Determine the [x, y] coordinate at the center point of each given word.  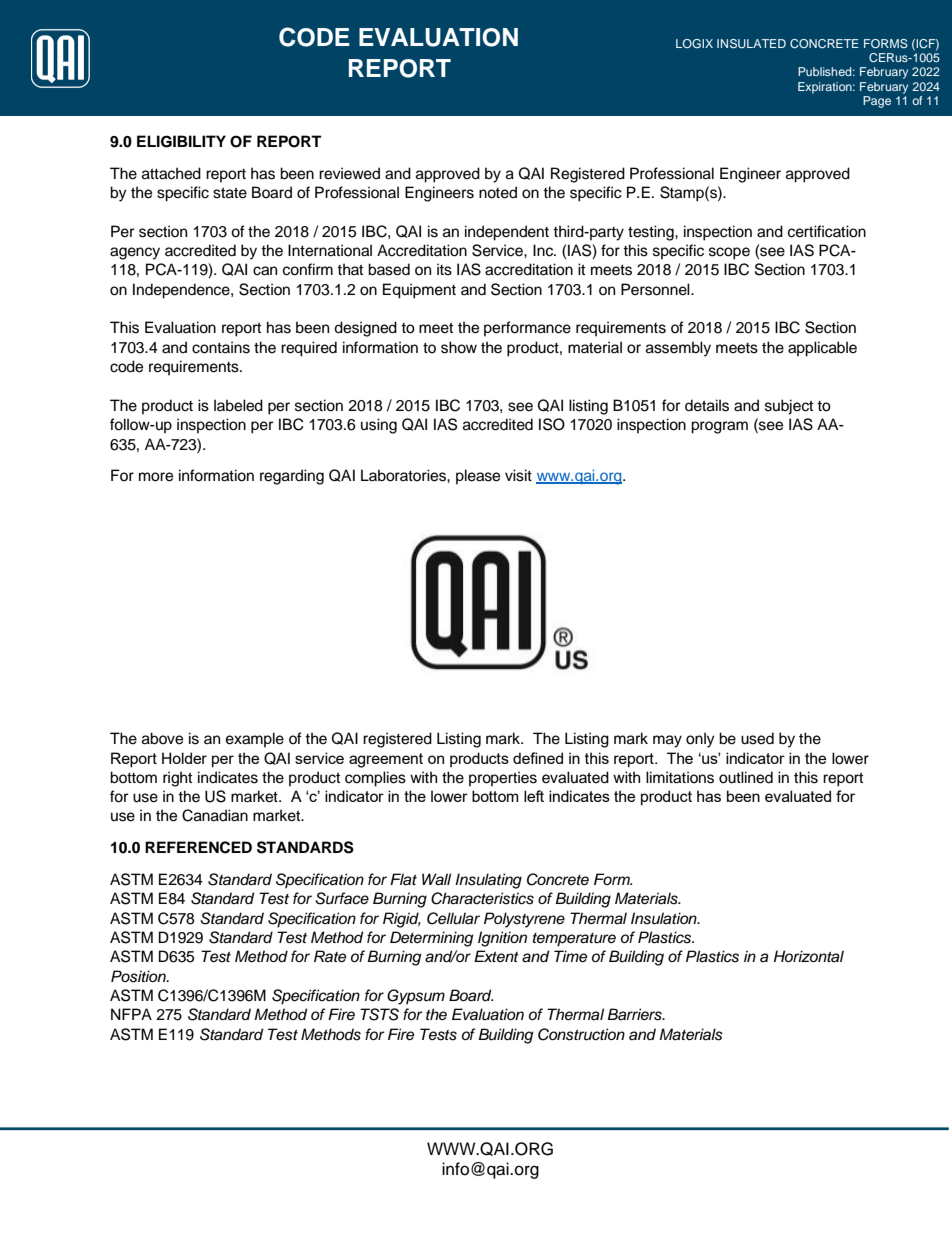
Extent [496, 956]
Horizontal [809, 956]
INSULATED [751, 43]
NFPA [131, 1014]
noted [498, 192]
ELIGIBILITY [181, 141]
